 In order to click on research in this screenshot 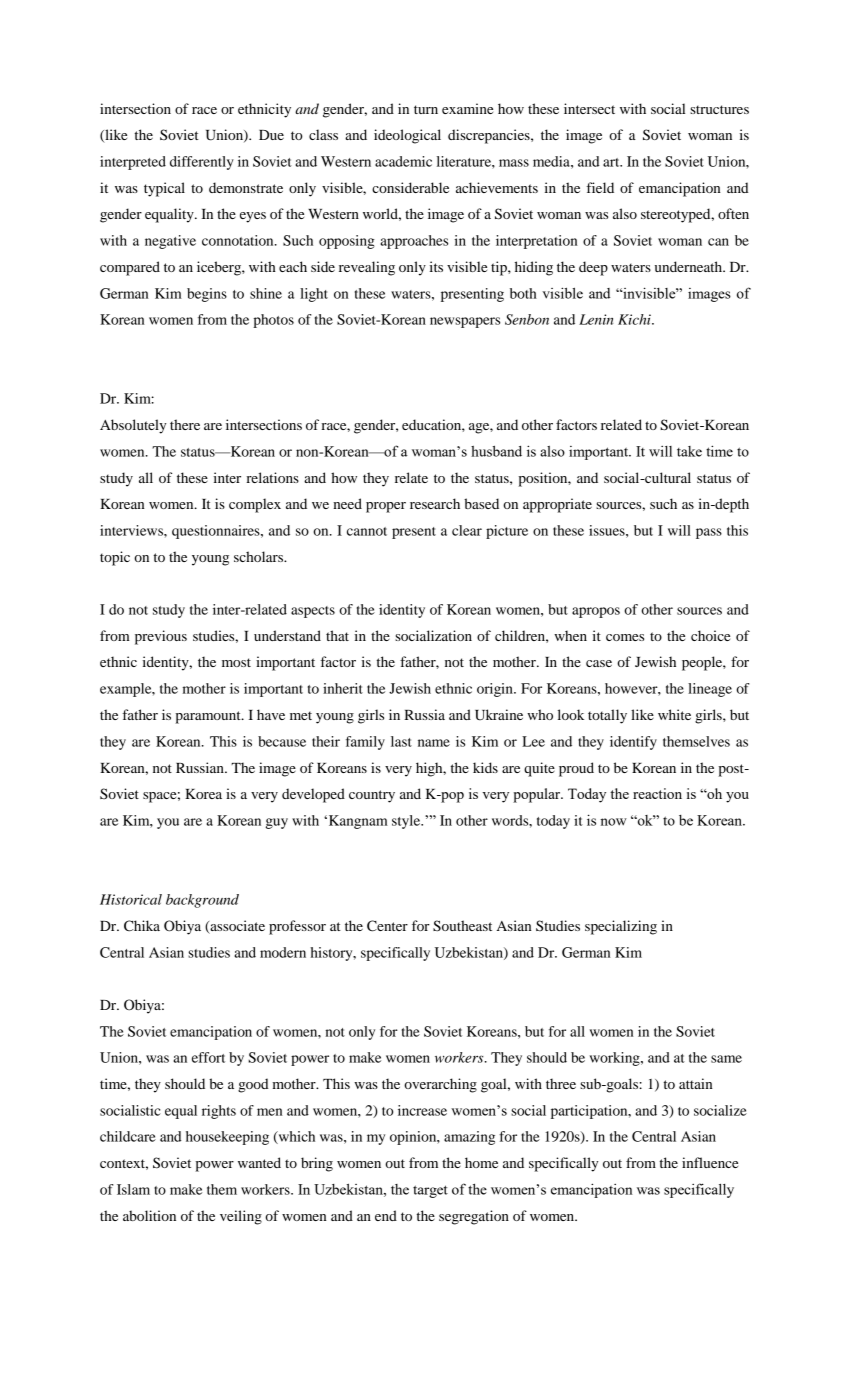, I will do `click(435, 503)`.
